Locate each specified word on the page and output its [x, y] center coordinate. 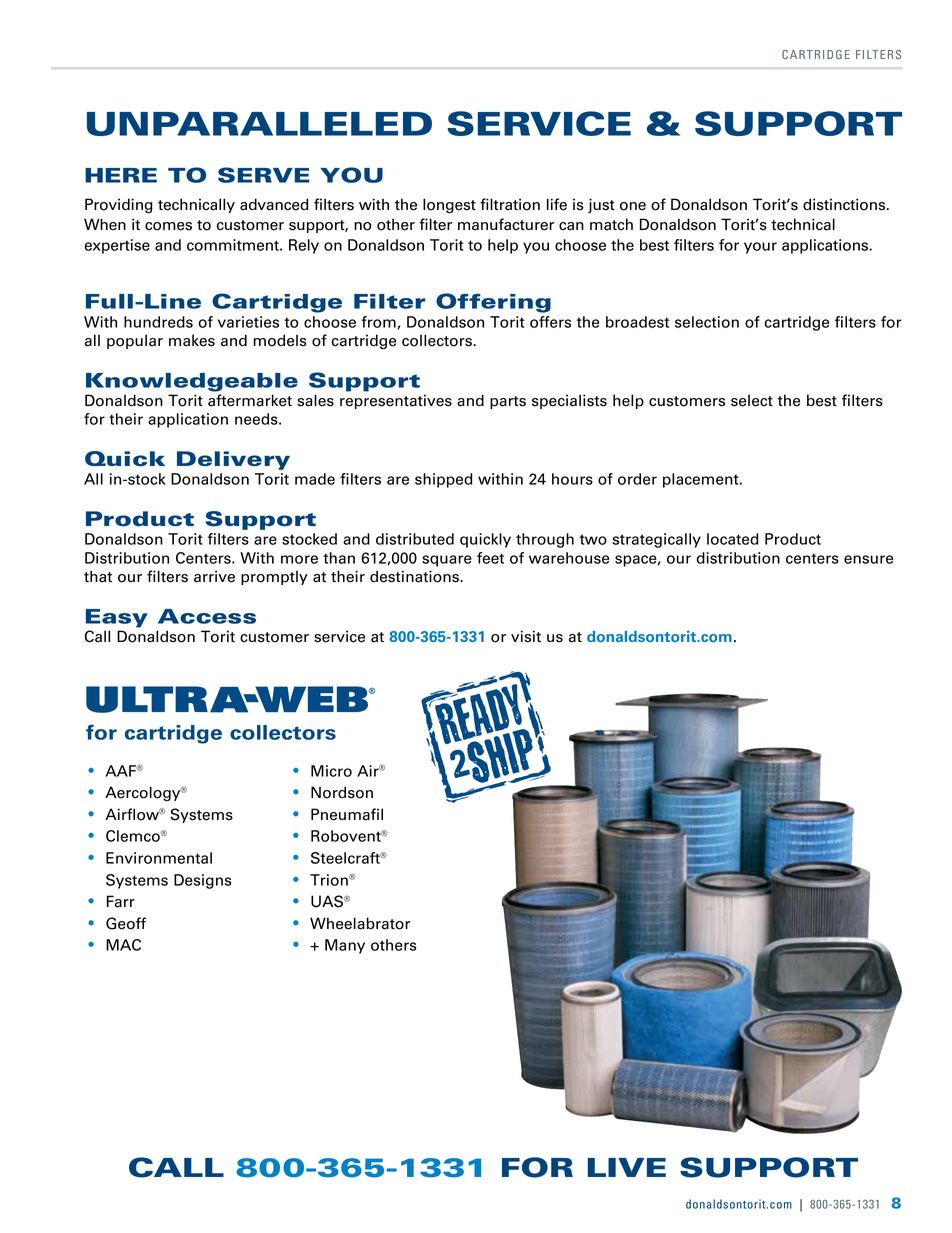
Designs [203, 881]
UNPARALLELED [259, 124]
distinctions [845, 204]
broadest [637, 322]
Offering [493, 303]
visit [526, 636]
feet [490, 558]
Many [345, 946]
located [733, 539]
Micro [331, 771]
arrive [214, 576]
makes [192, 340]
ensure [868, 559]
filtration [510, 204]
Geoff [126, 923]
